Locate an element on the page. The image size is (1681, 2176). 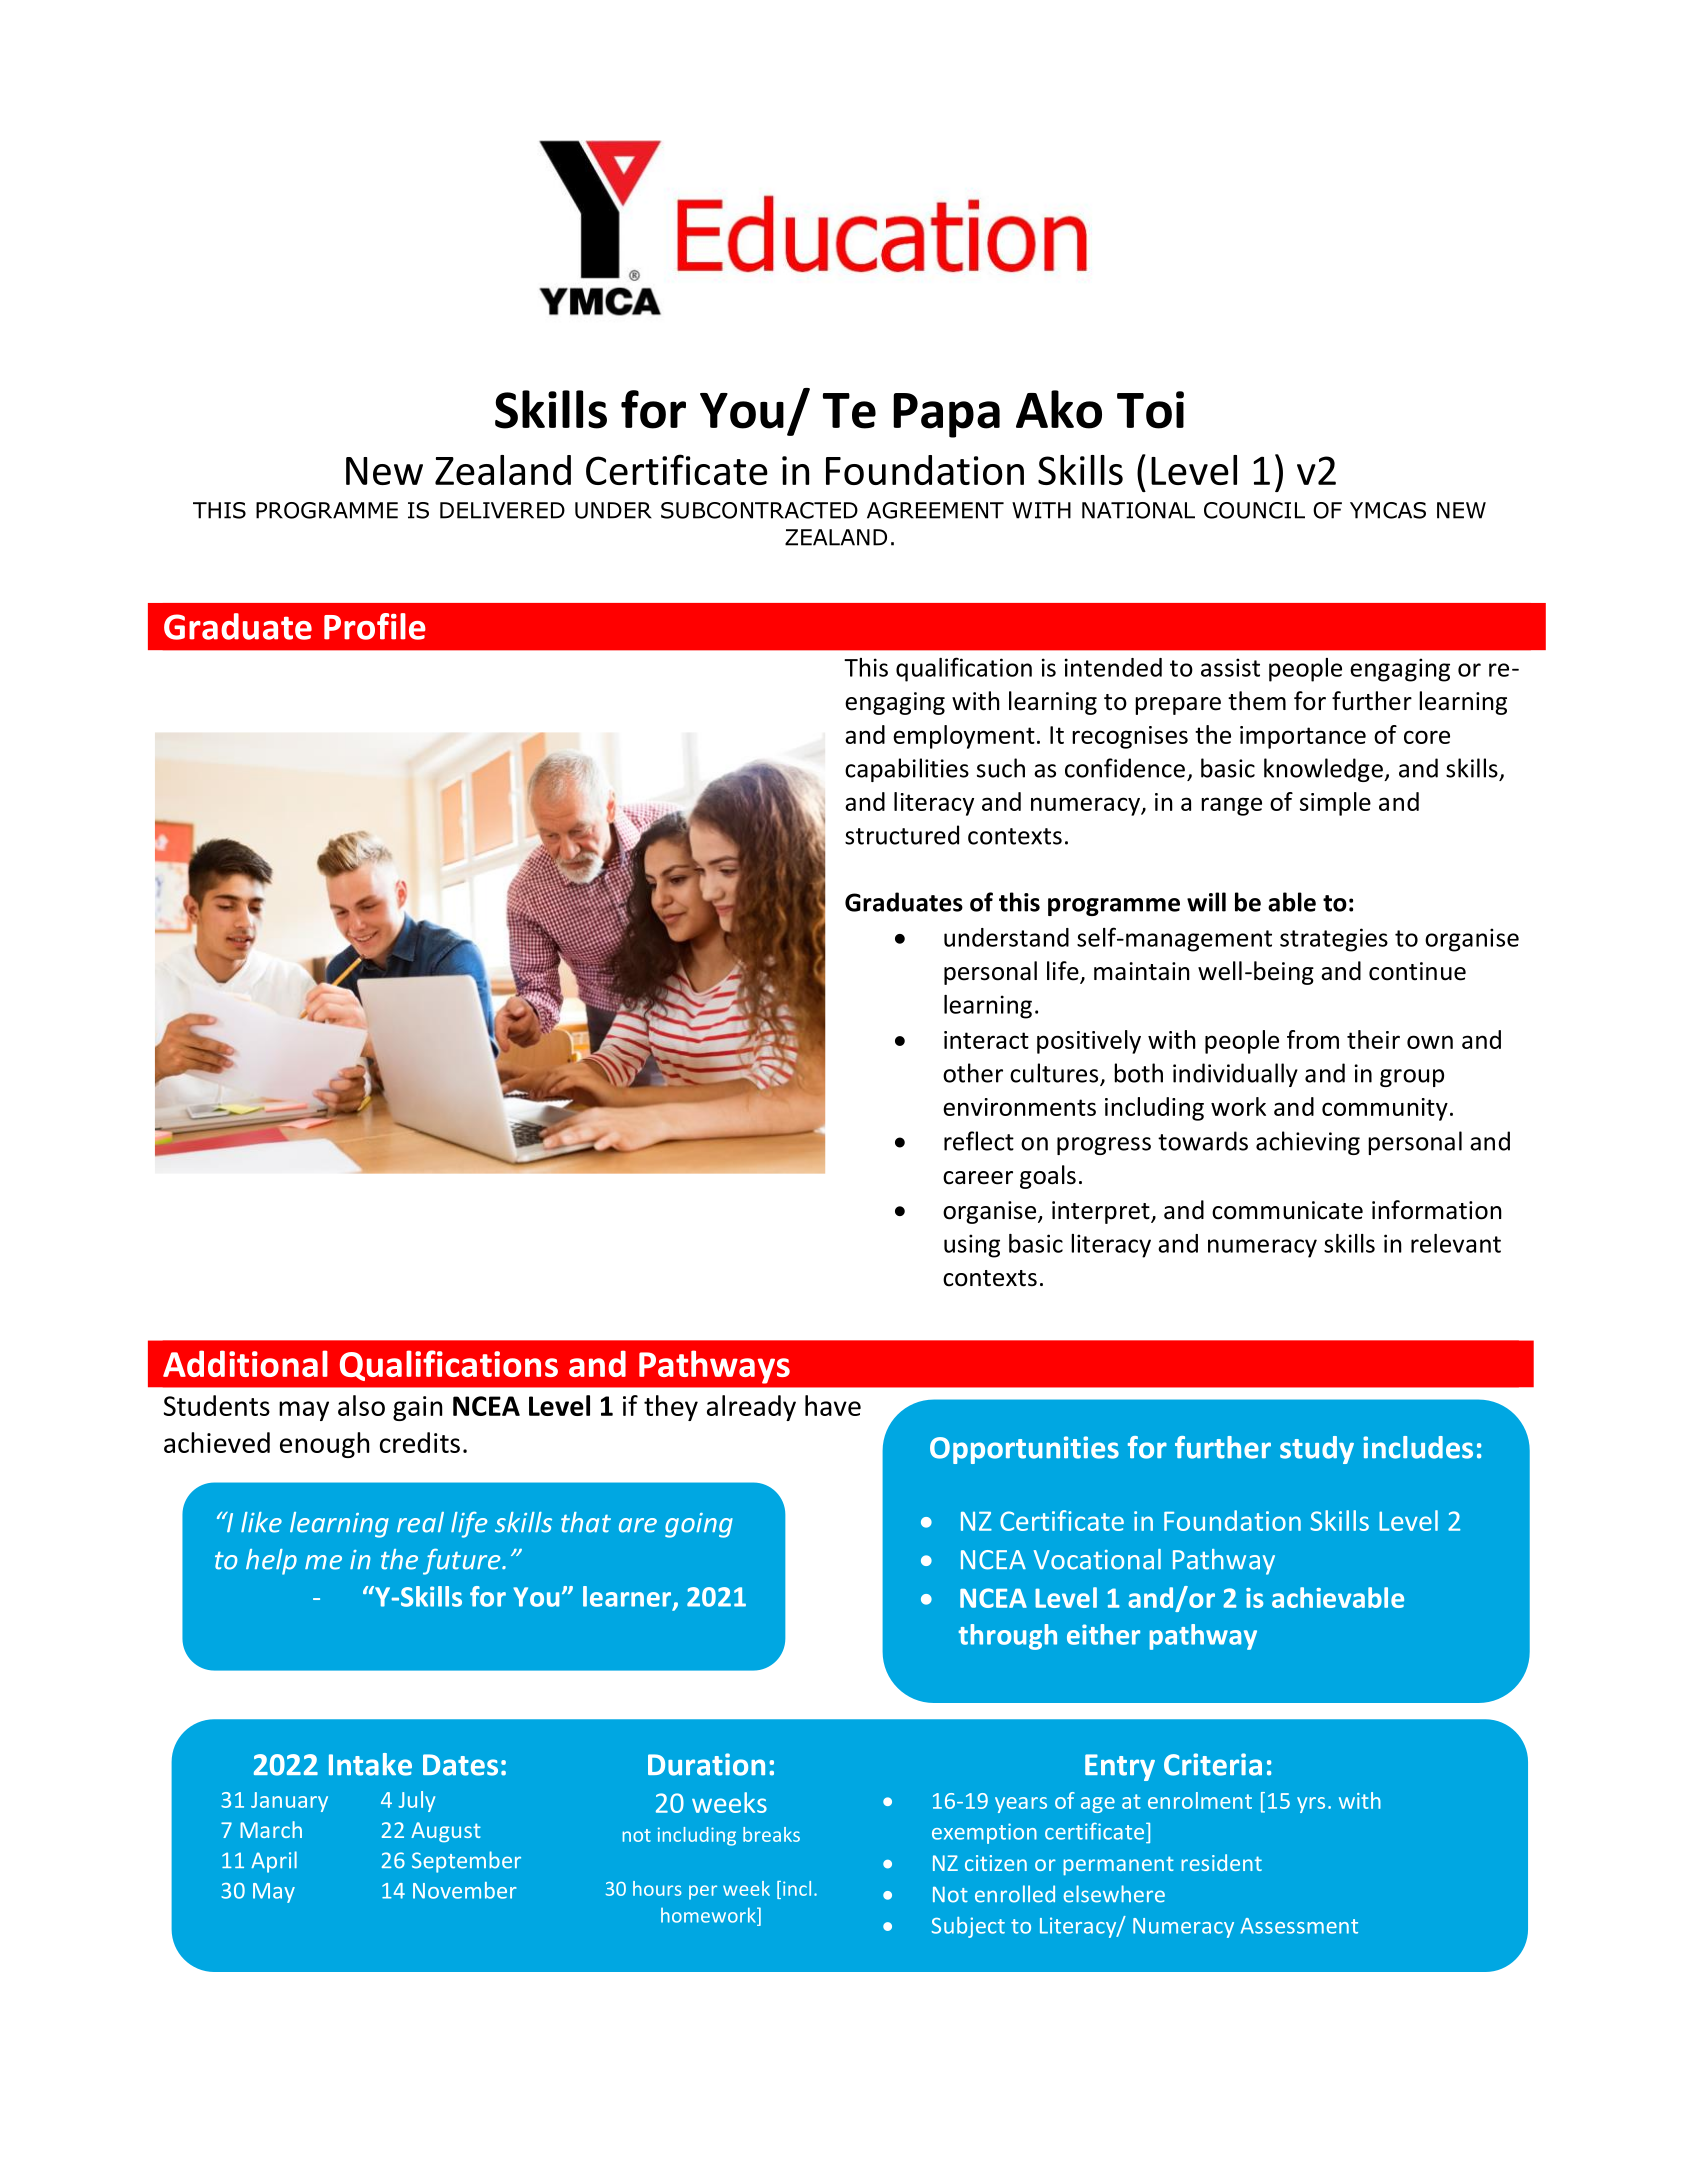
structured is located at coordinates (902, 835).
